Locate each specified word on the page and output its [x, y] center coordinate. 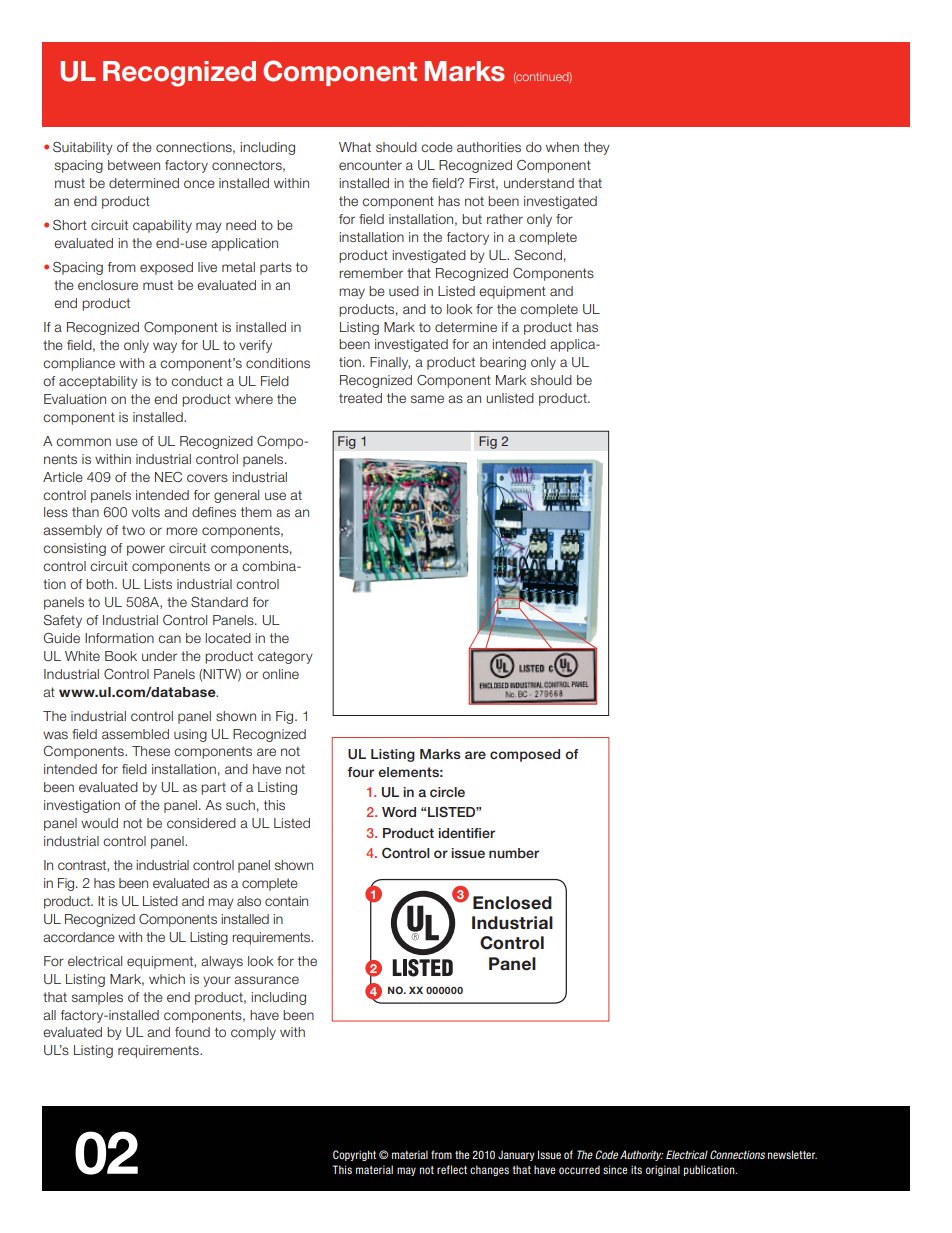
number [514, 853]
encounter [370, 165]
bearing [503, 363]
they [597, 148]
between [134, 165]
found [192, 1032]
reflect [452, 1169]
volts [146, 512]
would [99, 823]
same [427, 399]
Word [399, 812]
